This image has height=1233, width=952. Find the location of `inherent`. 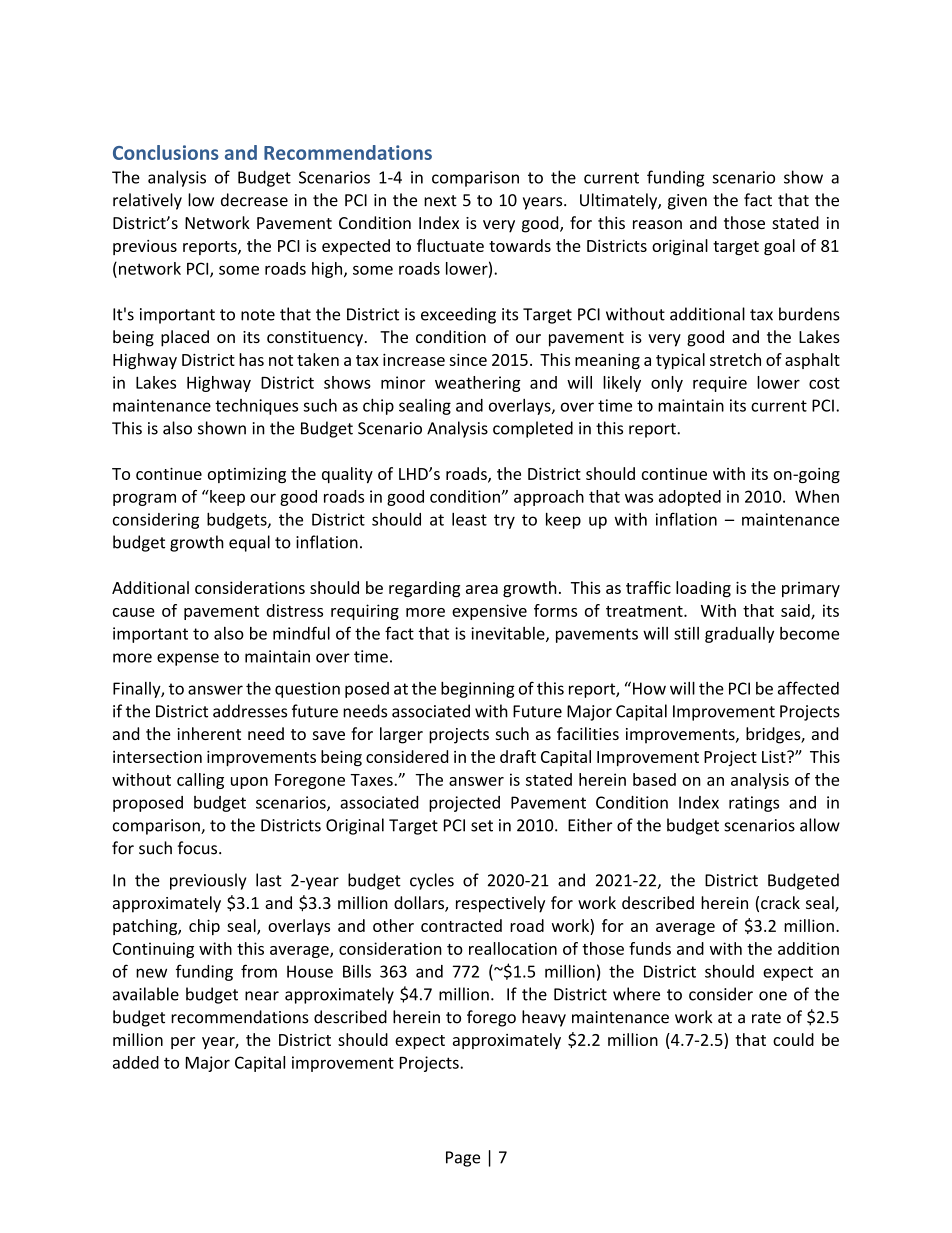

inherent is located at coordinates (209, 733).
